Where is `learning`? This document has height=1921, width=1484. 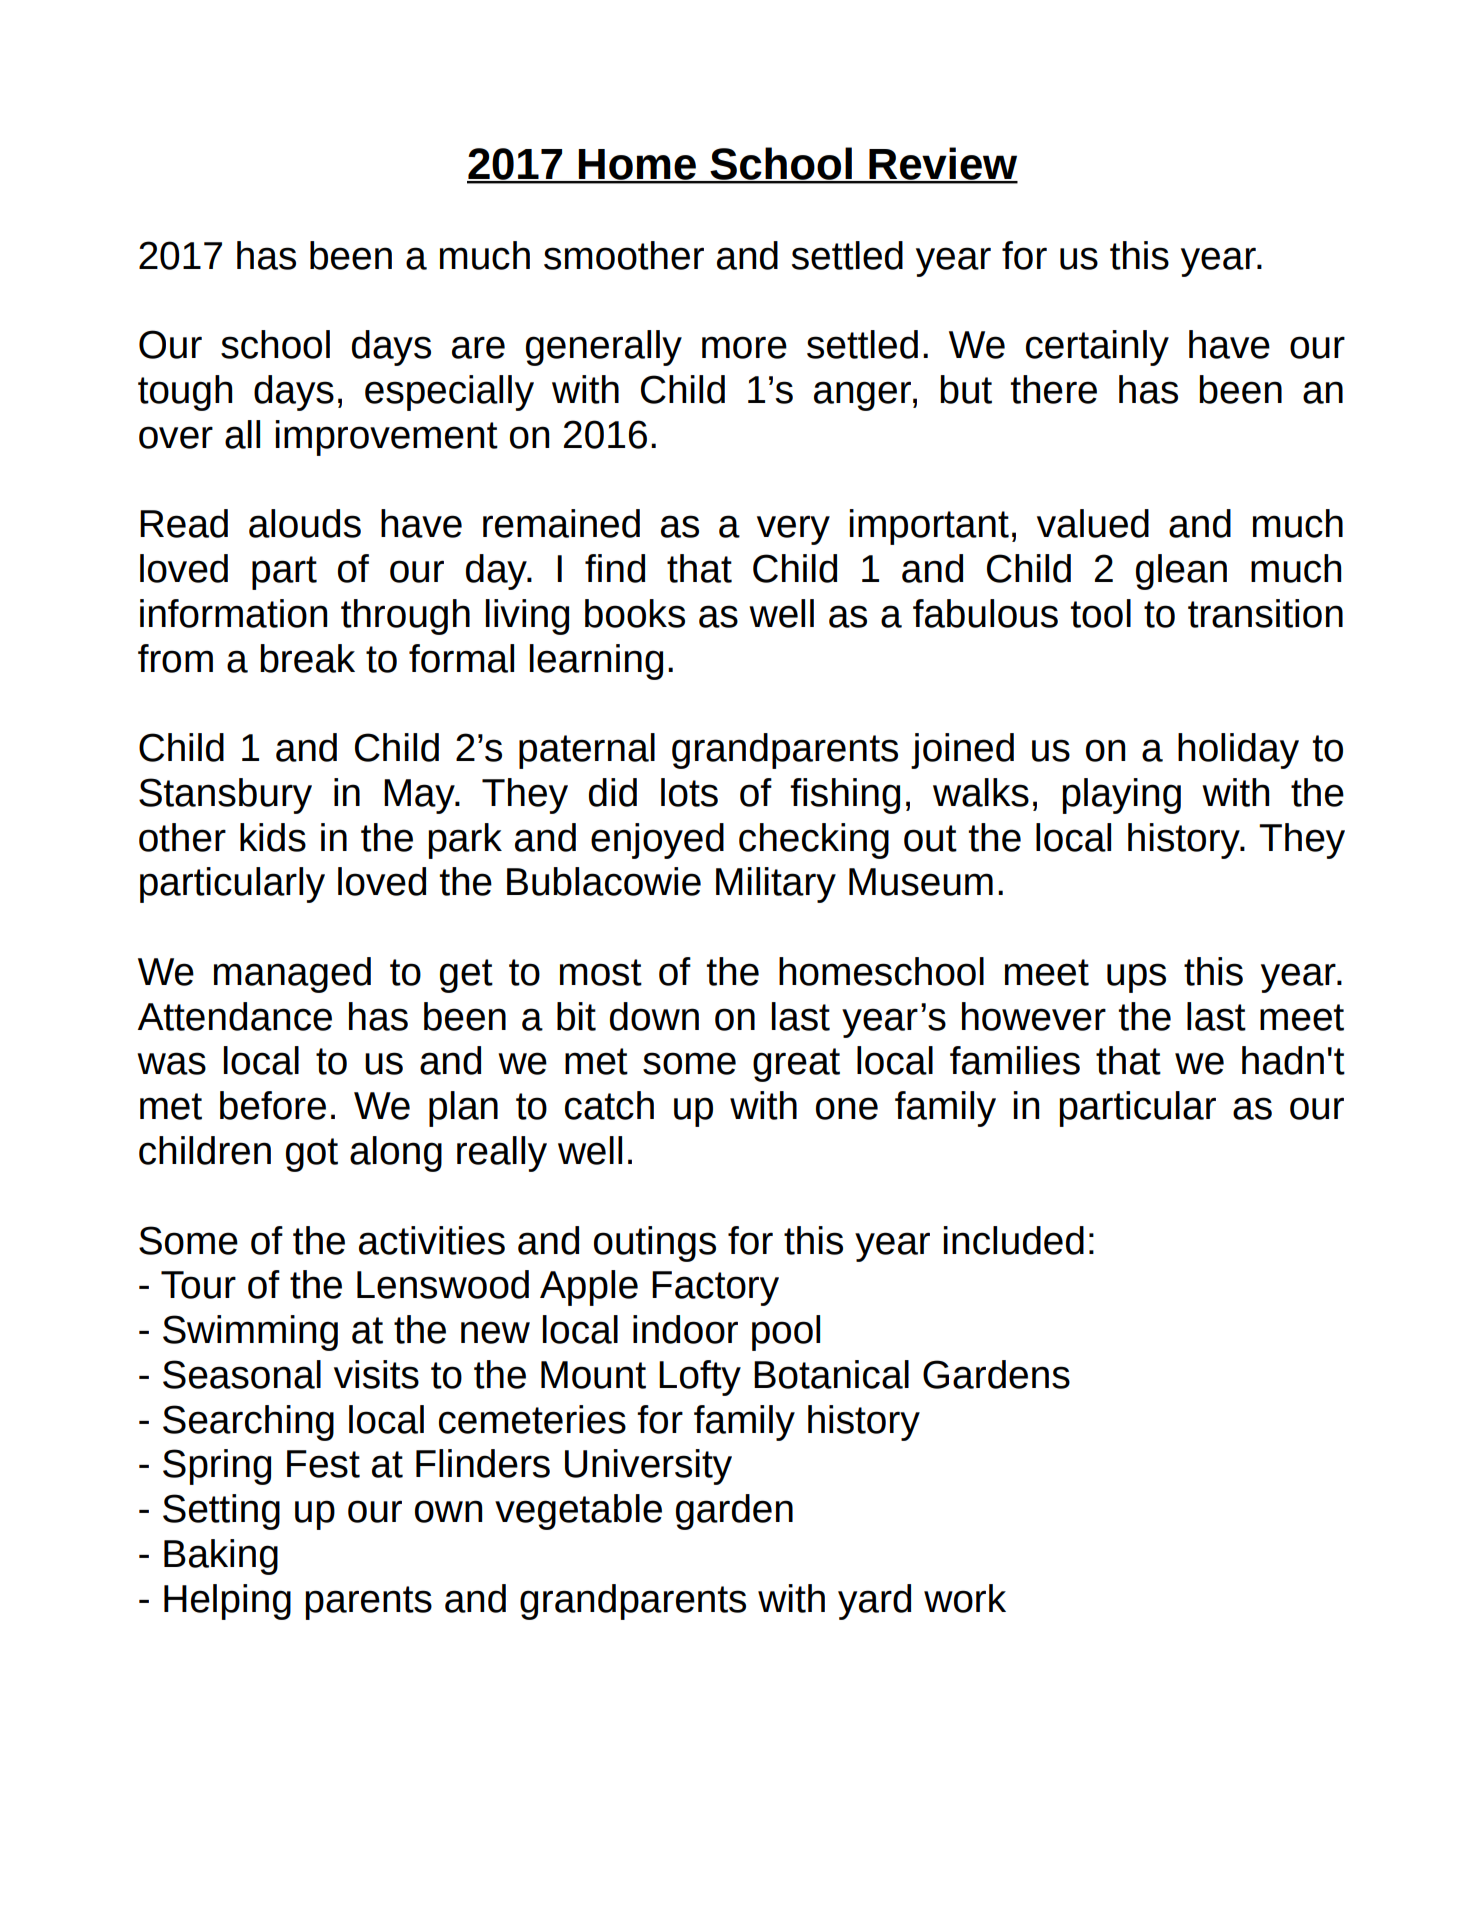 learning is located at coordinates (596, 662).
